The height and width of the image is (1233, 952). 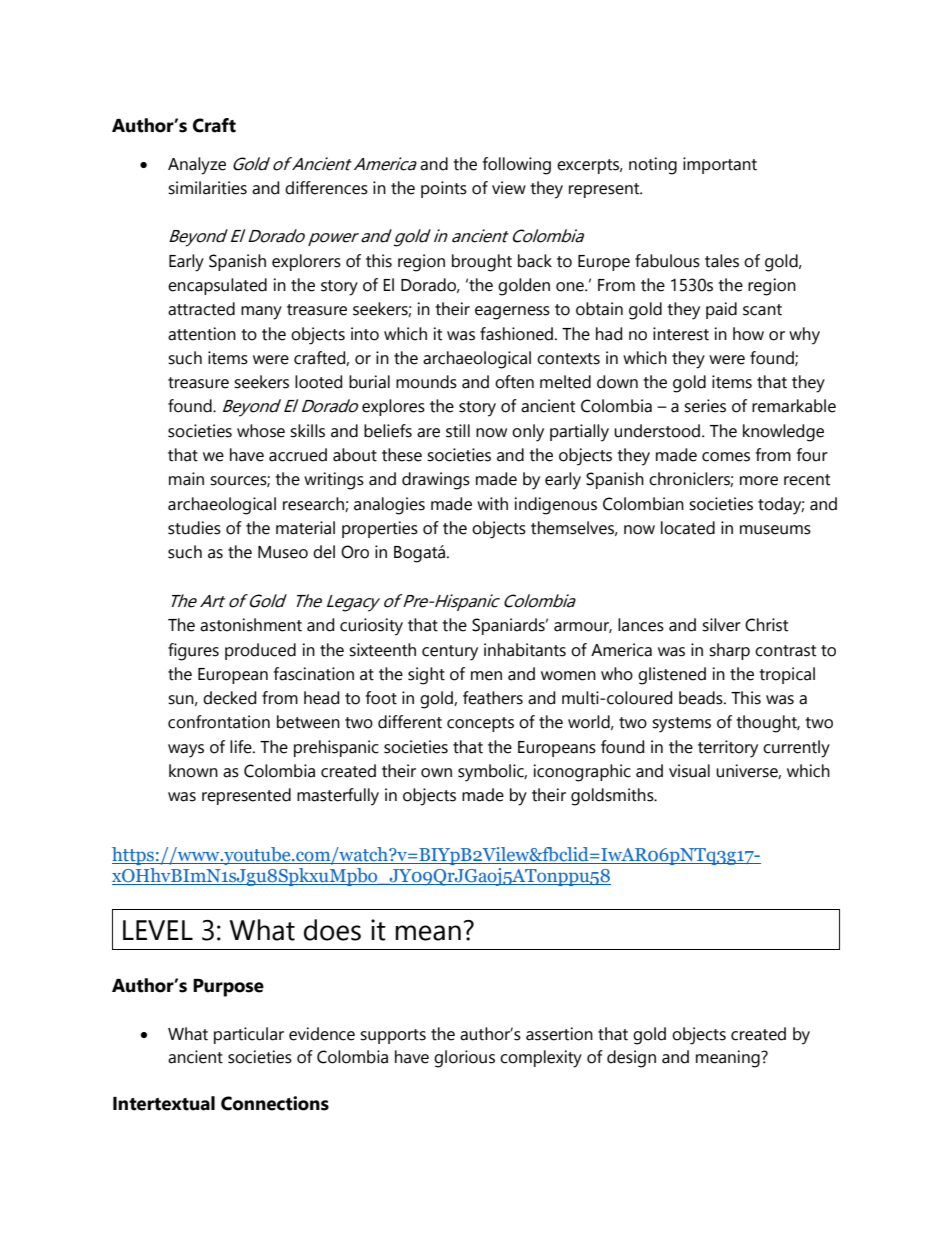 I want to click on view, so click(x=509, y=188).
